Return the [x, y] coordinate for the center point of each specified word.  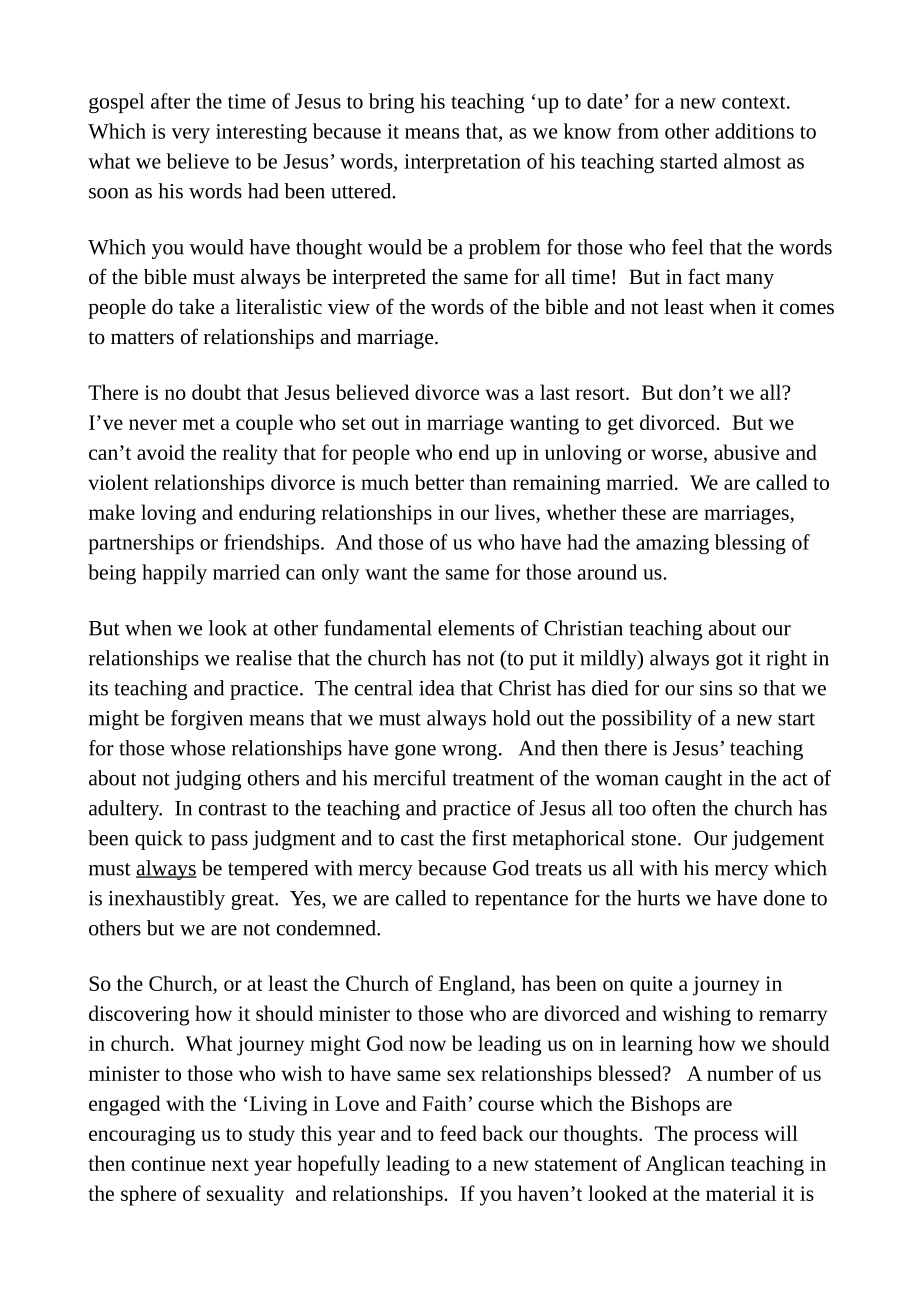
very [190, 135]
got [729, 661]
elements [476, 628]
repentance [521, 901]
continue [168, 1163]
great [253, 901]
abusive [746, 452]
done [784, 898]
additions [754, 131]
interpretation [462, 163]
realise [264, 658]
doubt [216, 392]
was [502, 394]
